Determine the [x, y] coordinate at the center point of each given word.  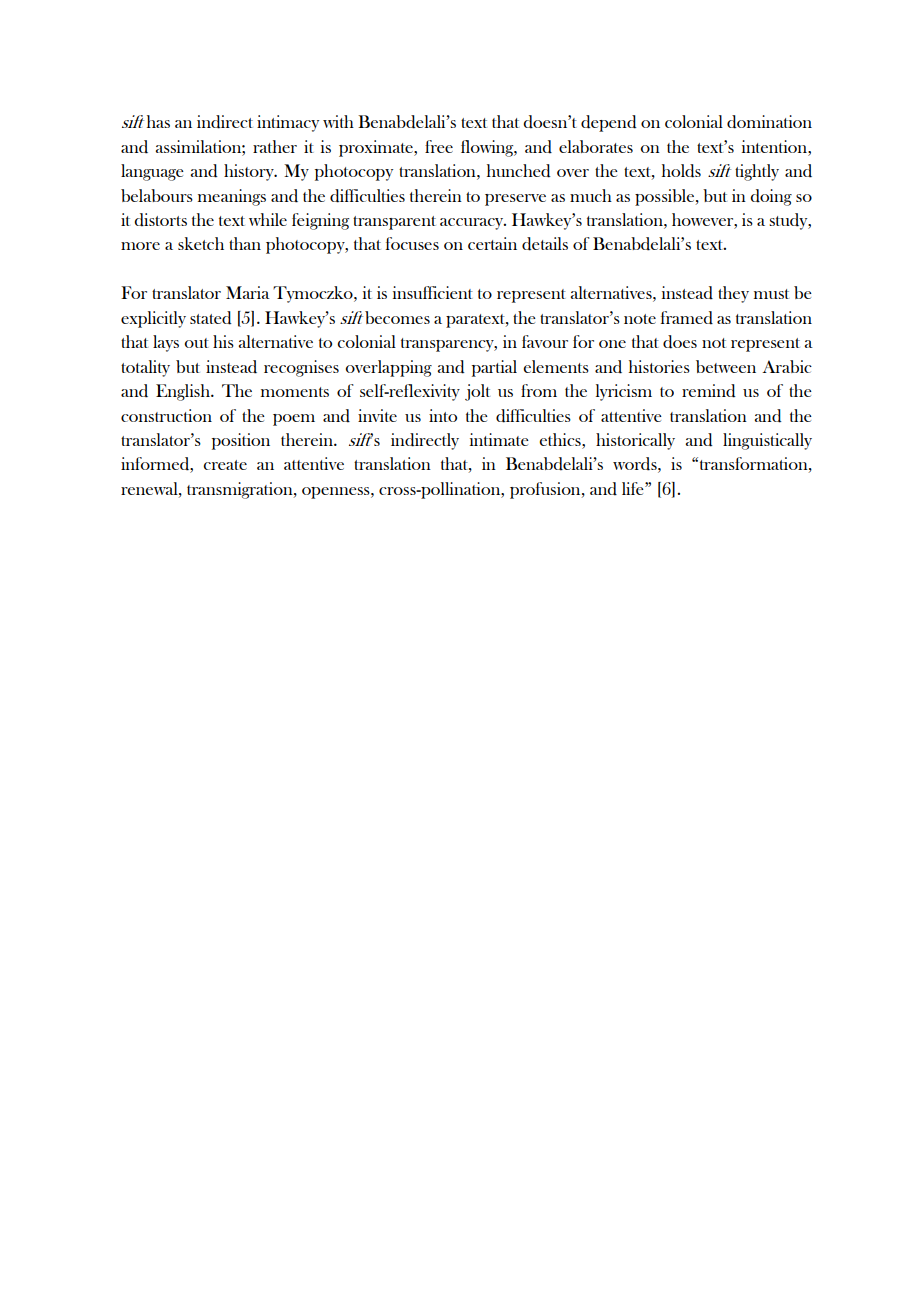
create [225, 465]
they [733, 294]
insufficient [433, 292]
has [158, 121]
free [439, 146]
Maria [248, 292]
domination [769, 122]
